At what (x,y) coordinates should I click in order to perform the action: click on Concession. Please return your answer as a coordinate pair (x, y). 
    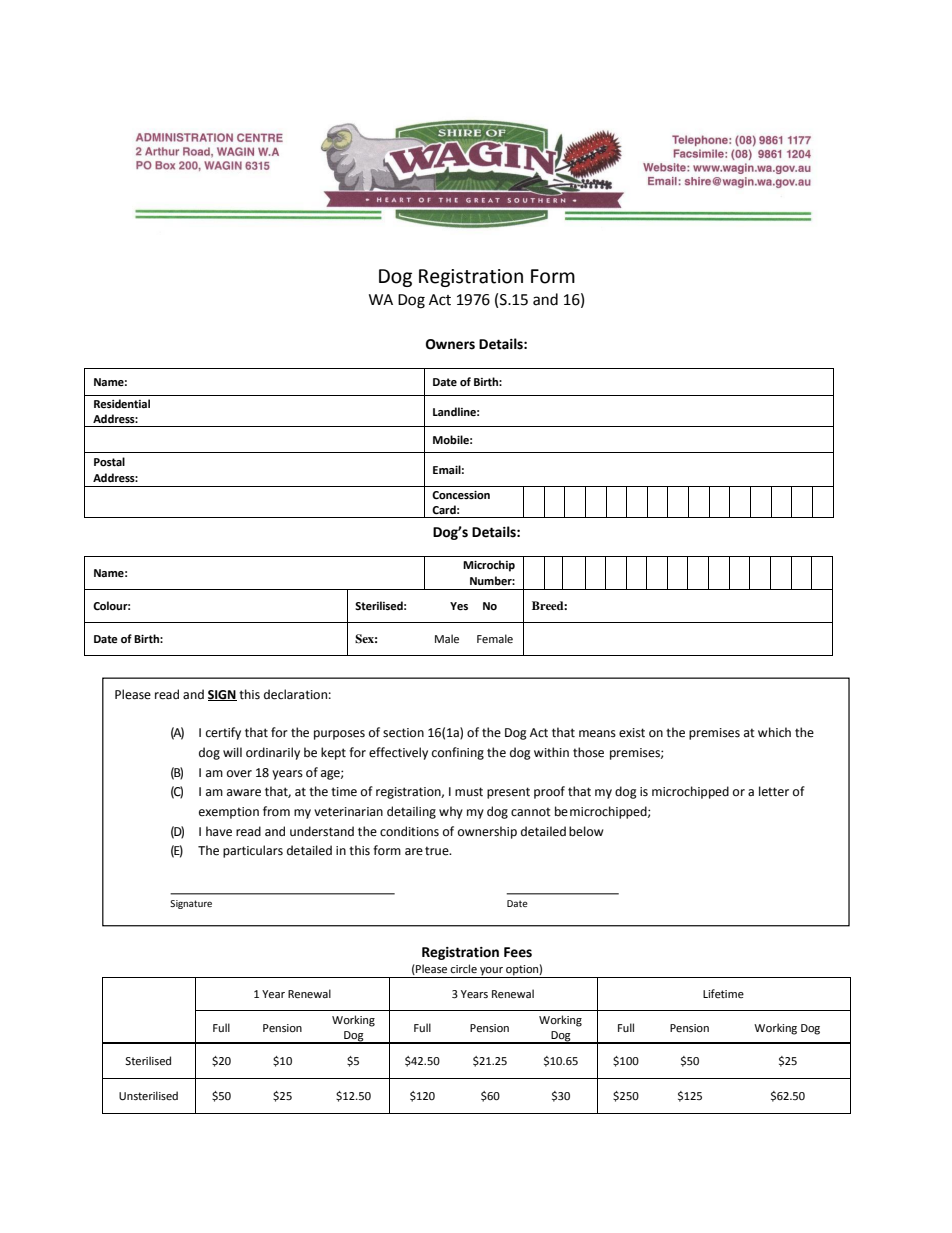
    Looking at the image, I should click on (461, 495).
